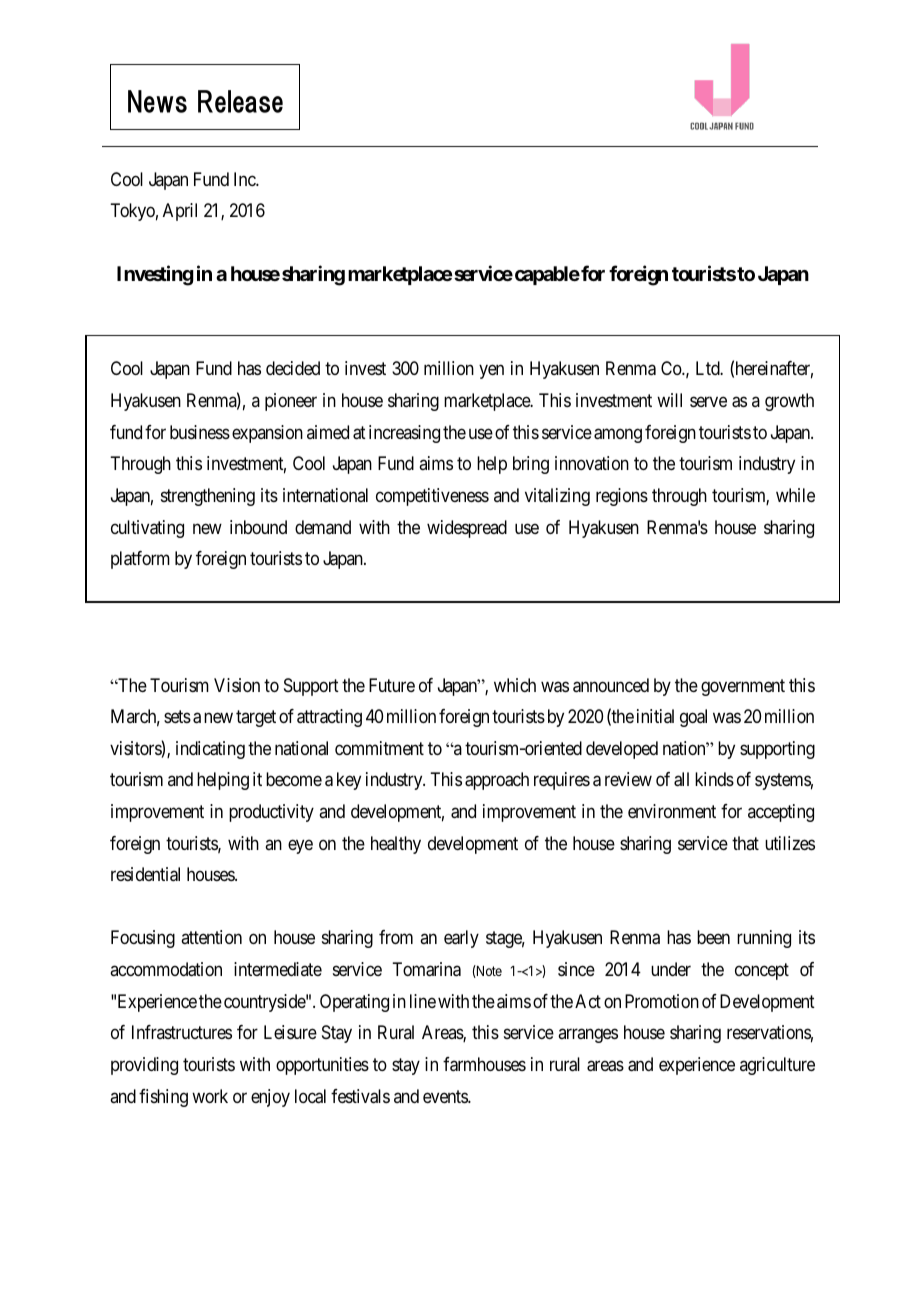  What do you see at coordinates (210, 1096) in the screenshot?
I see `work` at bounding box center [210, 1096].
